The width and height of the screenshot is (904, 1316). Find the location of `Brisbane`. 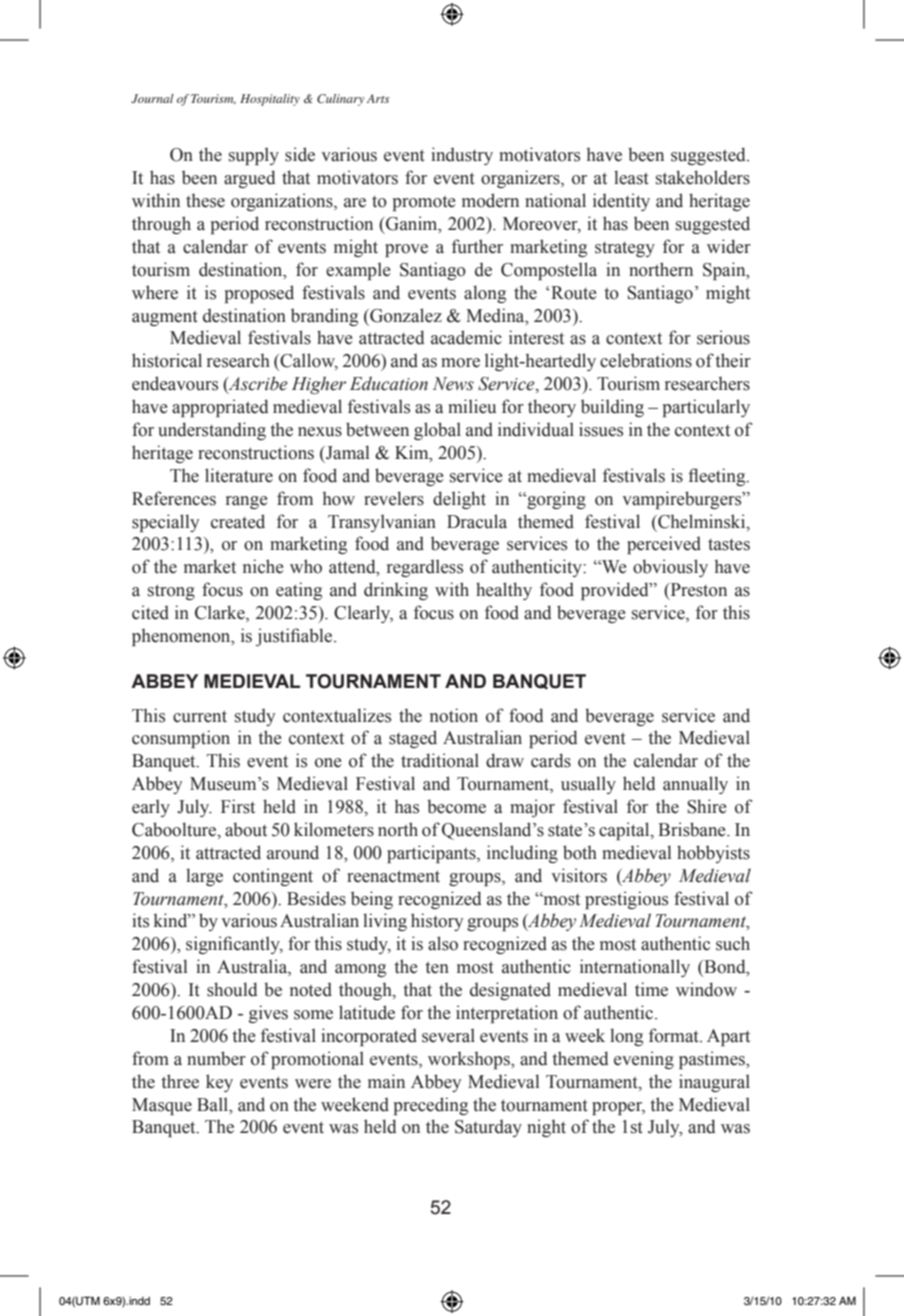

Brisbane is located at coordinates (693, 829).
